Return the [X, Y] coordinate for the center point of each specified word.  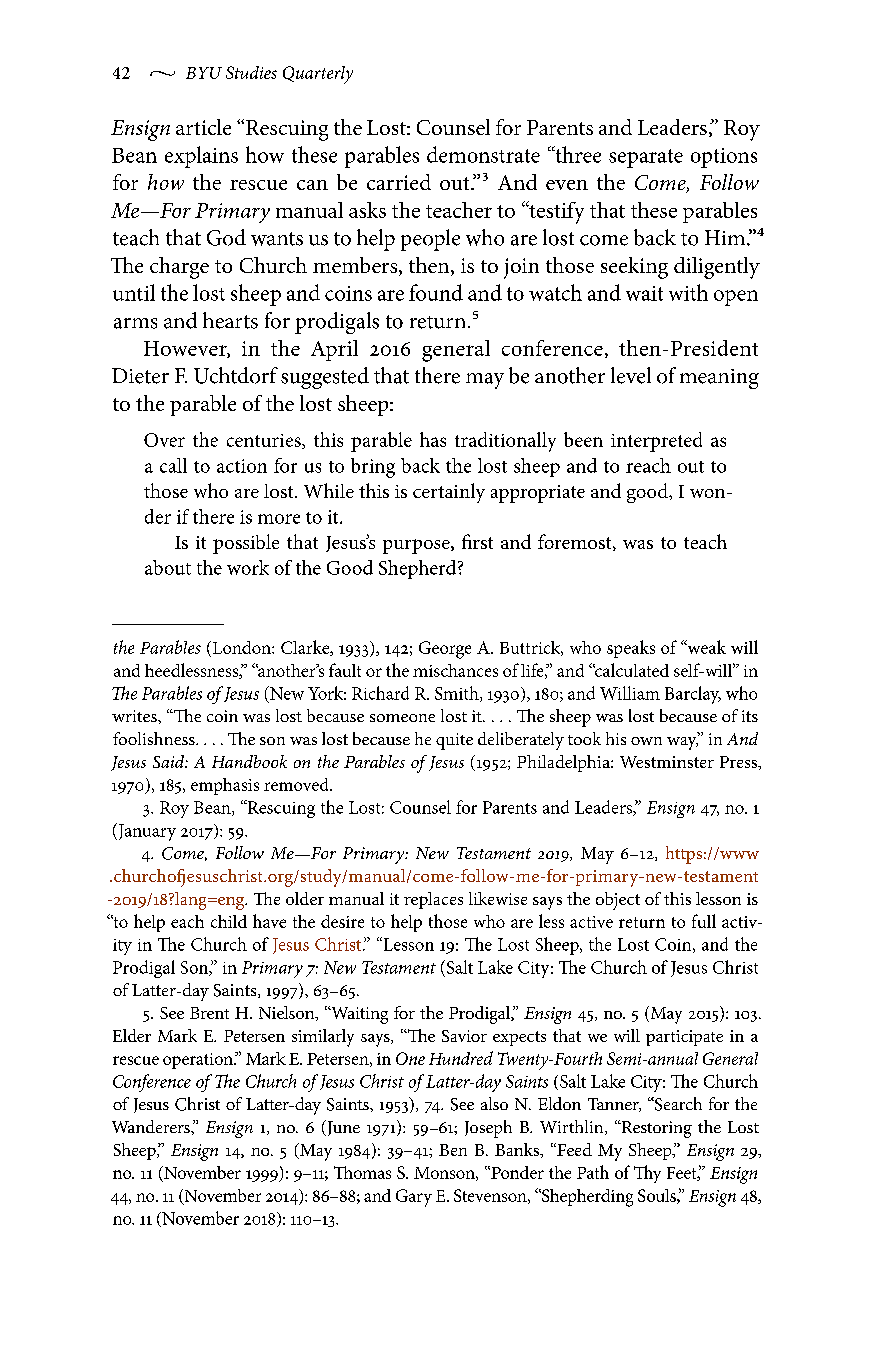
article [203, 127]
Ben [453, 1150]
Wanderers [152, 1126]
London [241, 647]
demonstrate [483, 154]
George [445, 650]
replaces [433, 900]
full [704, 921]
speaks [631, 649]
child [229, 921]
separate [646, 158]
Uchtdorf [236, 375]
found [436, 292]
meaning [719, 379]
